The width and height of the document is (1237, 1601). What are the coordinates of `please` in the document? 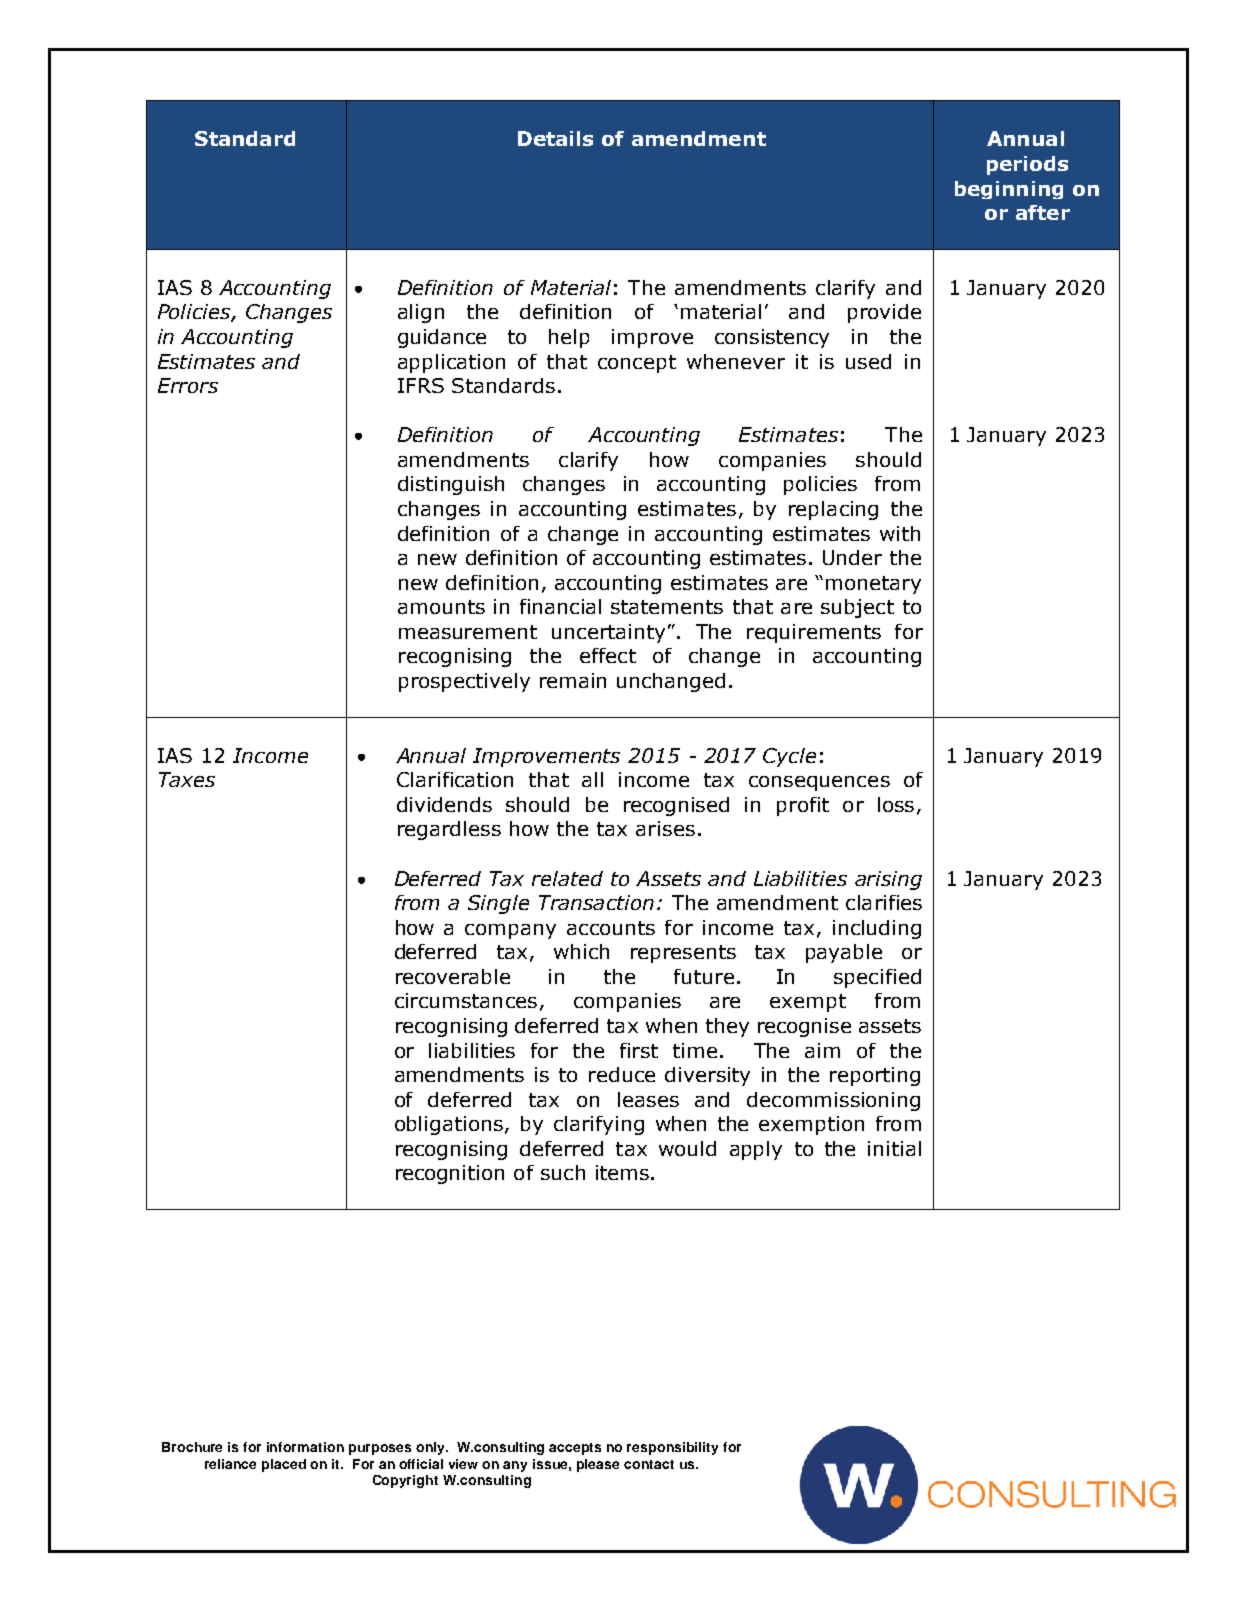 It's located at (598, 1465).
